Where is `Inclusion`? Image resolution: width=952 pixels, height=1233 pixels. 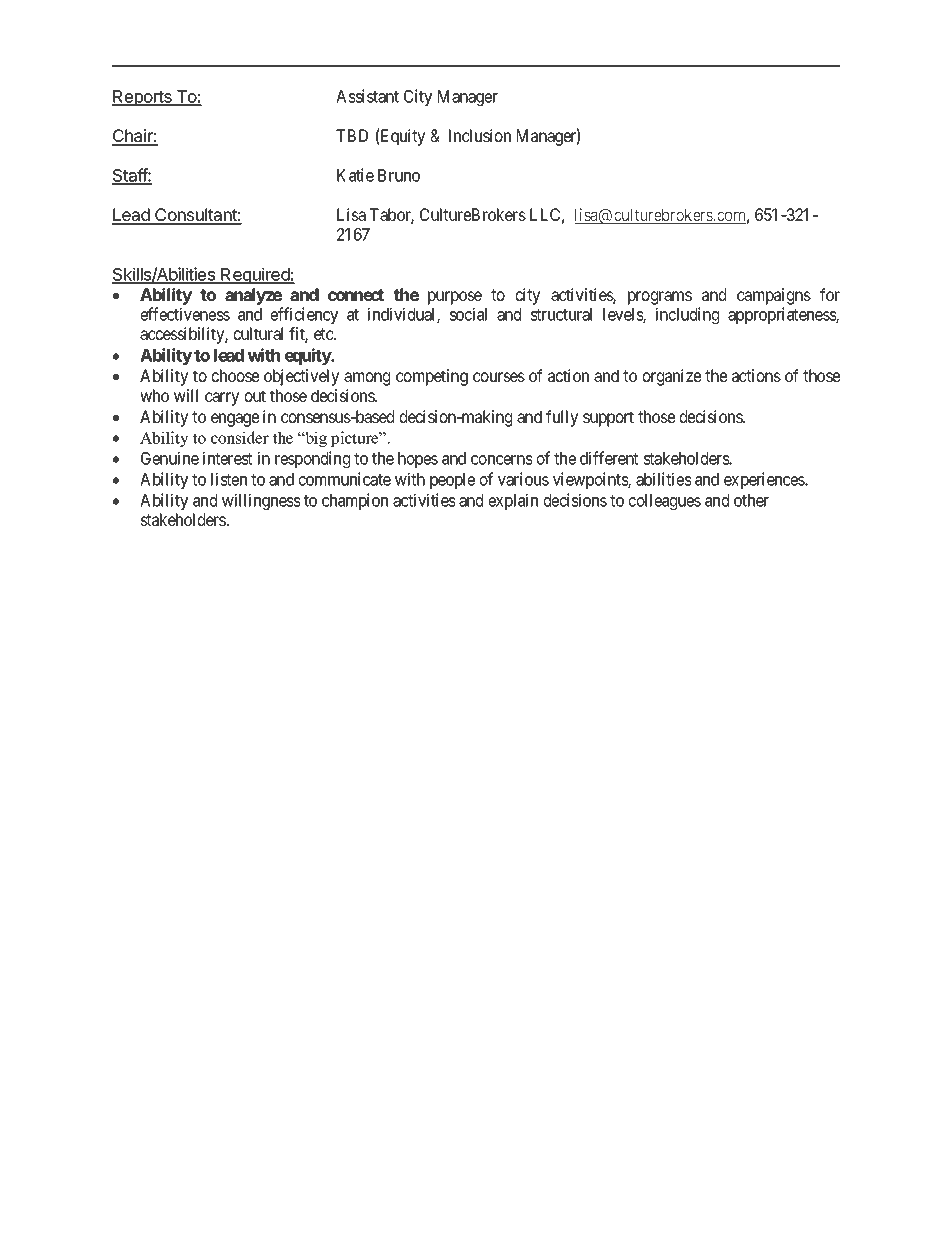 Inclusion is located at coordinates (480, 135).
